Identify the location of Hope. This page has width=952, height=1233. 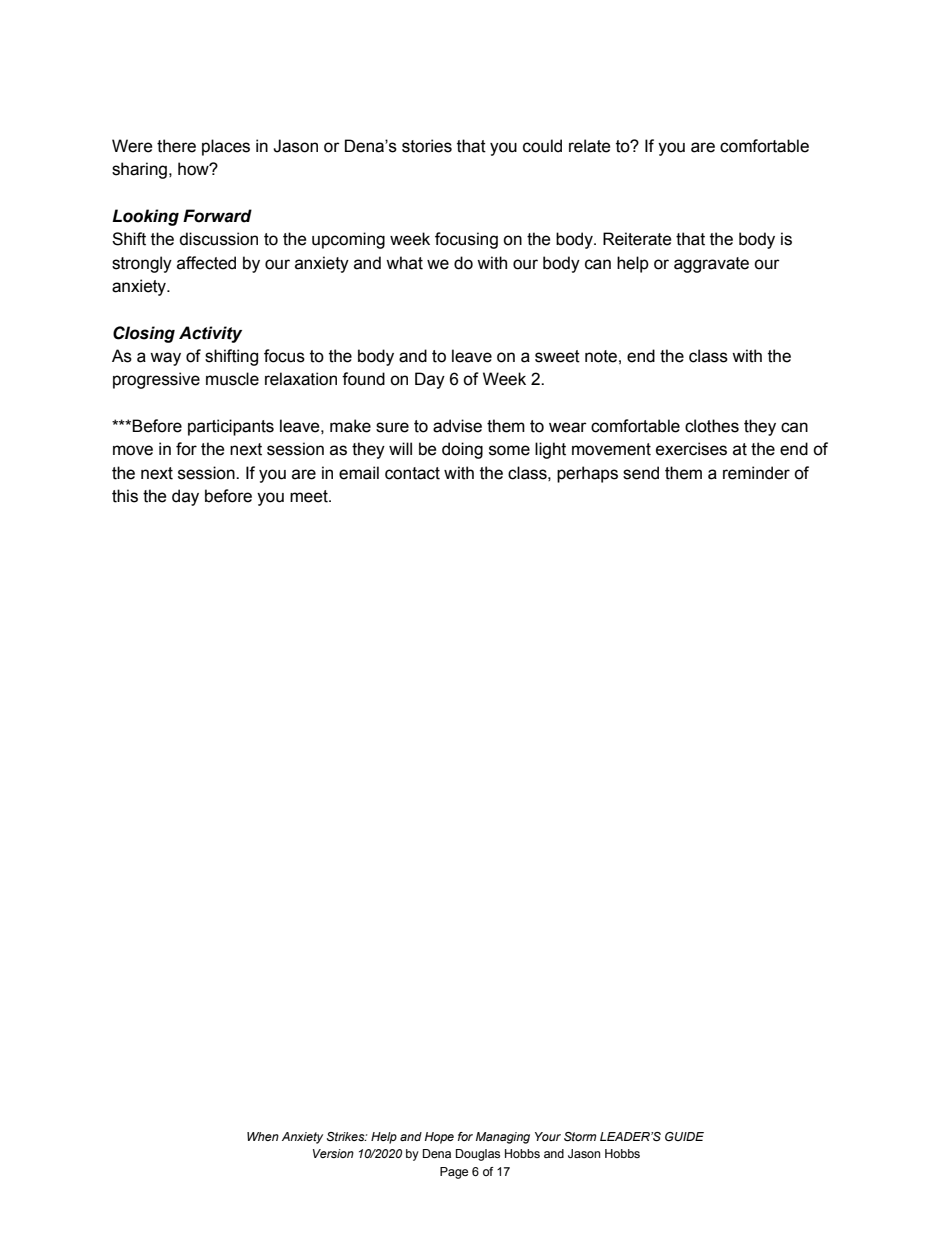
(439, 1138).
